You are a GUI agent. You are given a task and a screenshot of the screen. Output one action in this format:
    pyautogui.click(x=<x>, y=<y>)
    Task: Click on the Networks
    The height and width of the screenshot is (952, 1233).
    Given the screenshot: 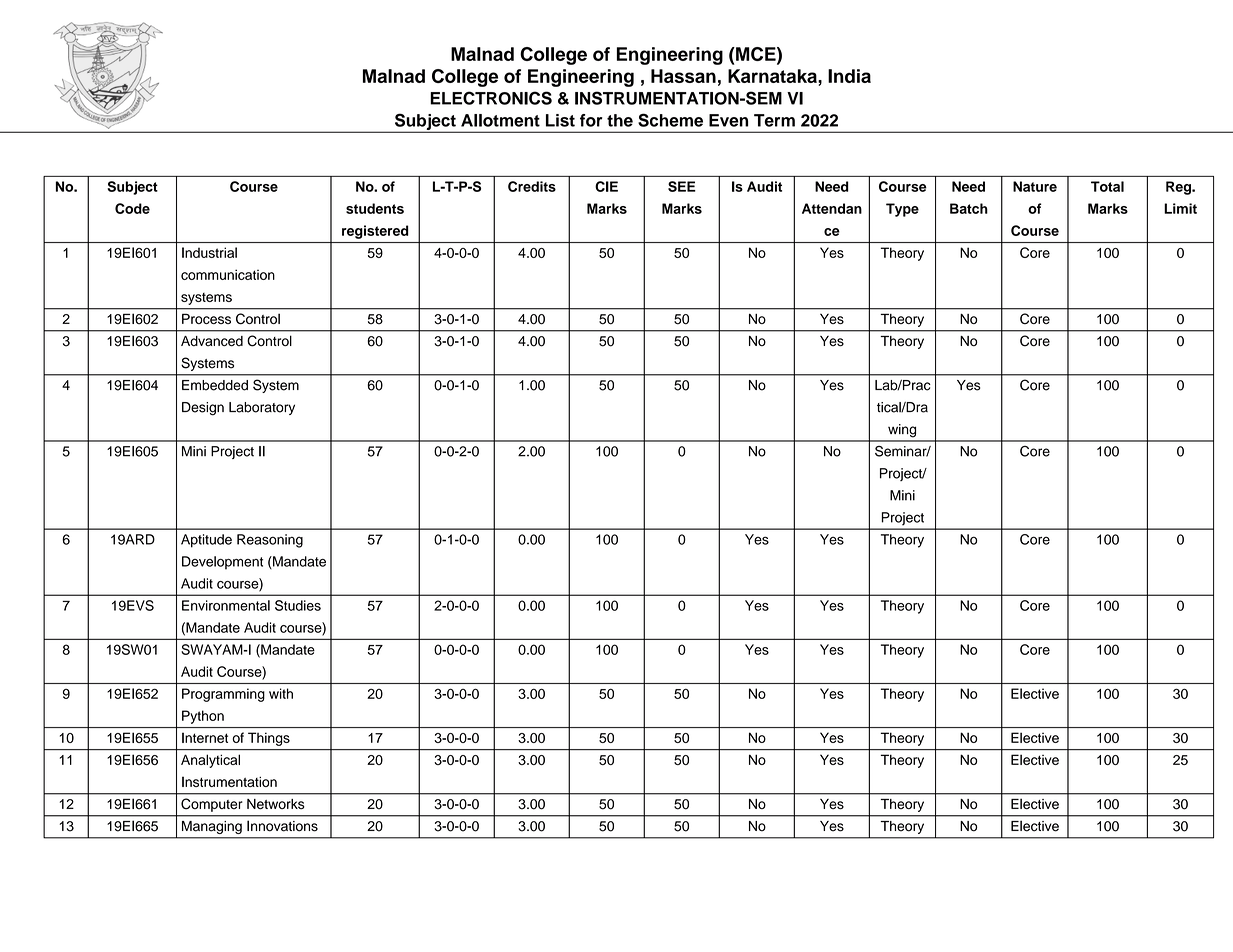 What is the action you would take?
    pyautogui.click(x=276, y=804)
